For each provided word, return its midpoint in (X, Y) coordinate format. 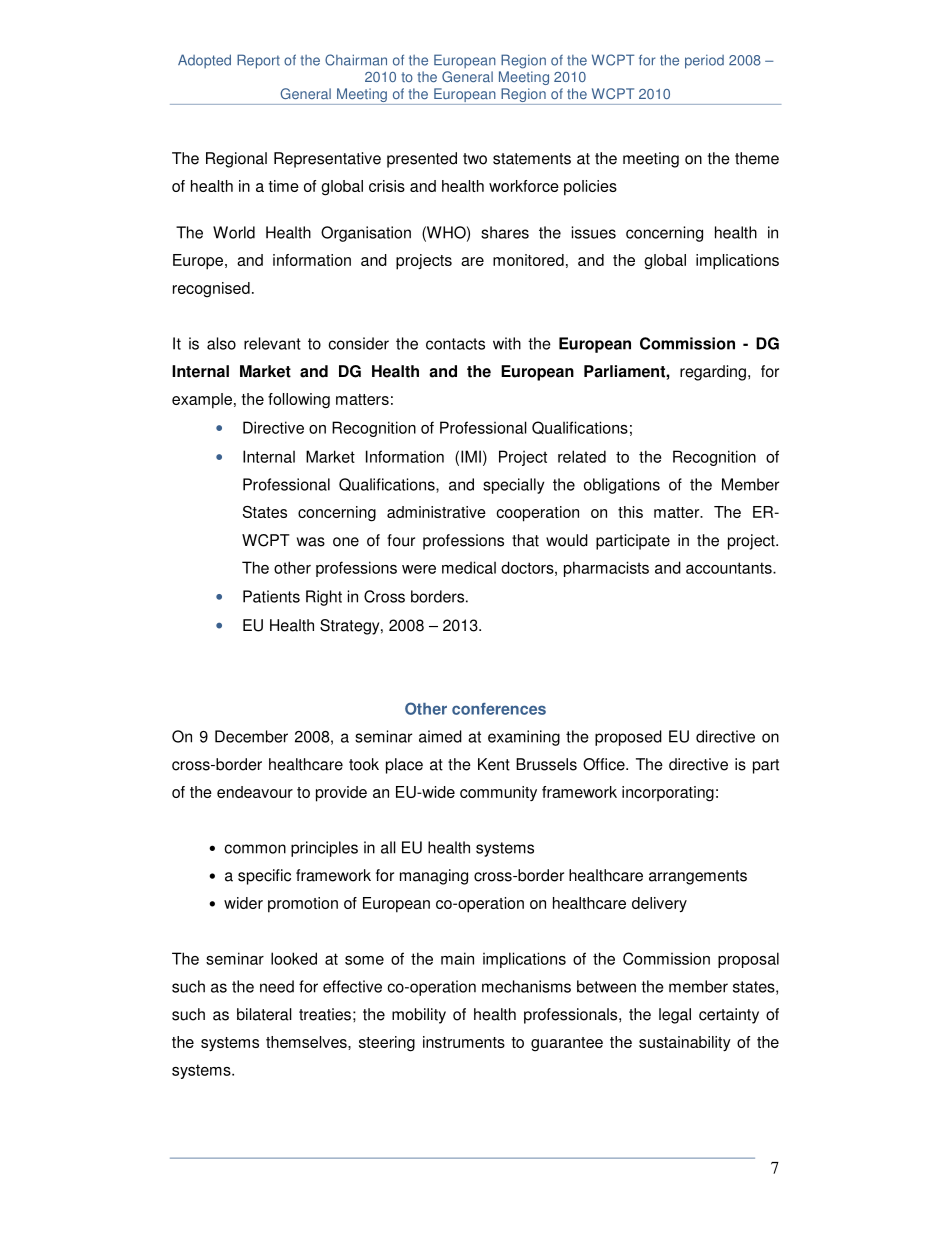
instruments (464, 1042)
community (498, 793)
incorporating (668, 794)
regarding (713, 373)
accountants (730, 568)
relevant (272, 343)
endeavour (255, 792)
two (475, 159)
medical (469, 567)
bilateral (264, 1014)
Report (258, 61)
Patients (271, 596)
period (704, 62)
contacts (455, 344)
